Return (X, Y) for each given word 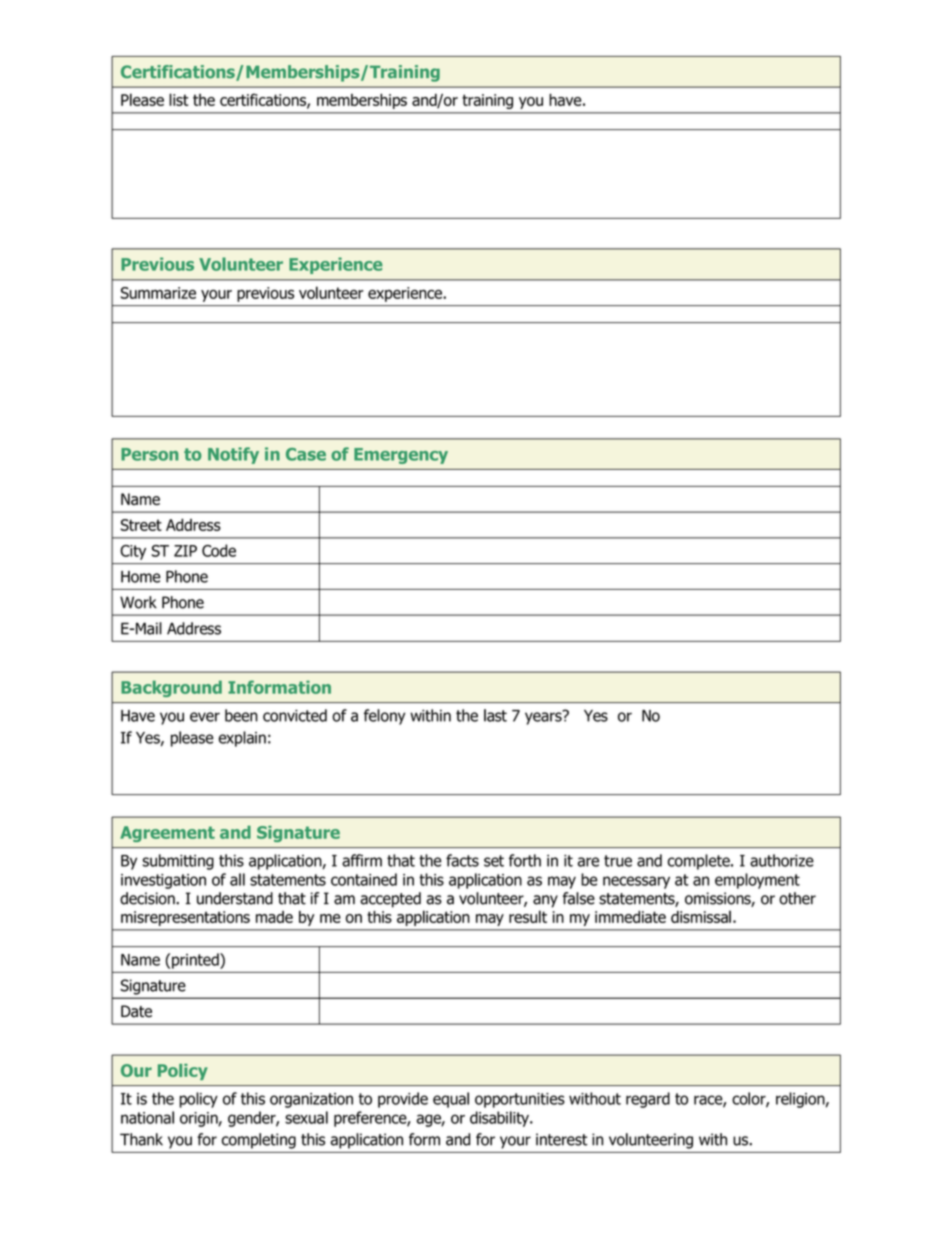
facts (462, 860)
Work (138, 602)
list (178, 99)
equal (451, 1100)
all (237, 879)
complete (700, 862)
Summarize (158, 293)
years (544, 717)
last (495, 715)
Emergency (401, 456)
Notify (233, 455)
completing (259, 1141)
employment (757, 881)
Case (306, 454)
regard (648, 1100)
